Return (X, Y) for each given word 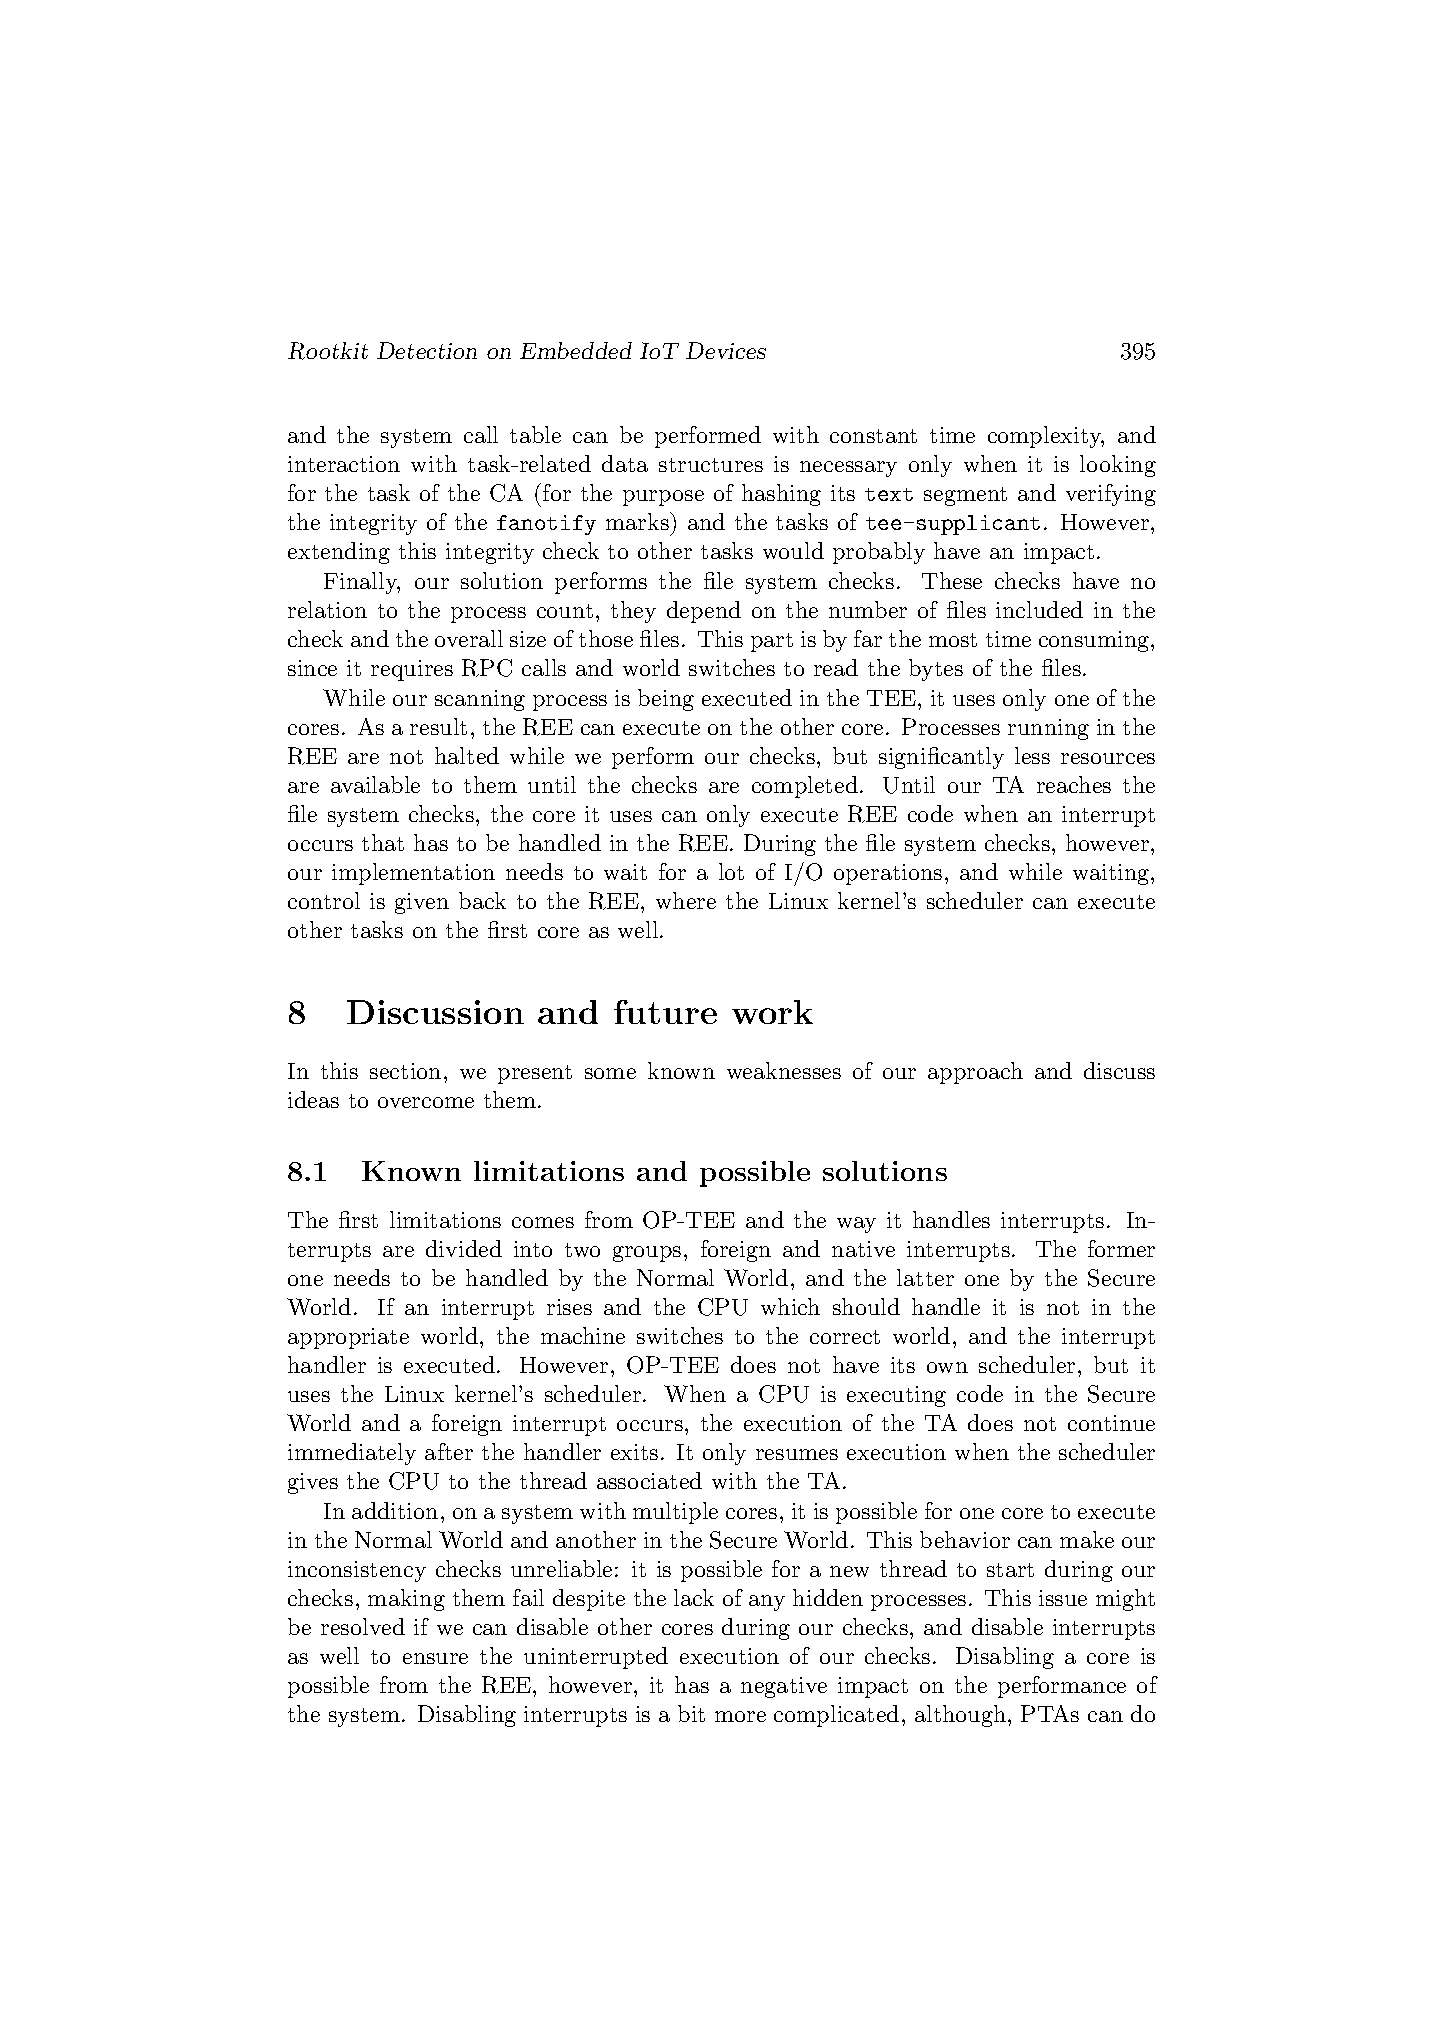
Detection (427, 350)
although (960, 1716)
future (665, 1012)
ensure (435, 1658)
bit (691, 1713)
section (405, 1071)
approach (975, 1073)
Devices (726, 350)
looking (1118, 466)
